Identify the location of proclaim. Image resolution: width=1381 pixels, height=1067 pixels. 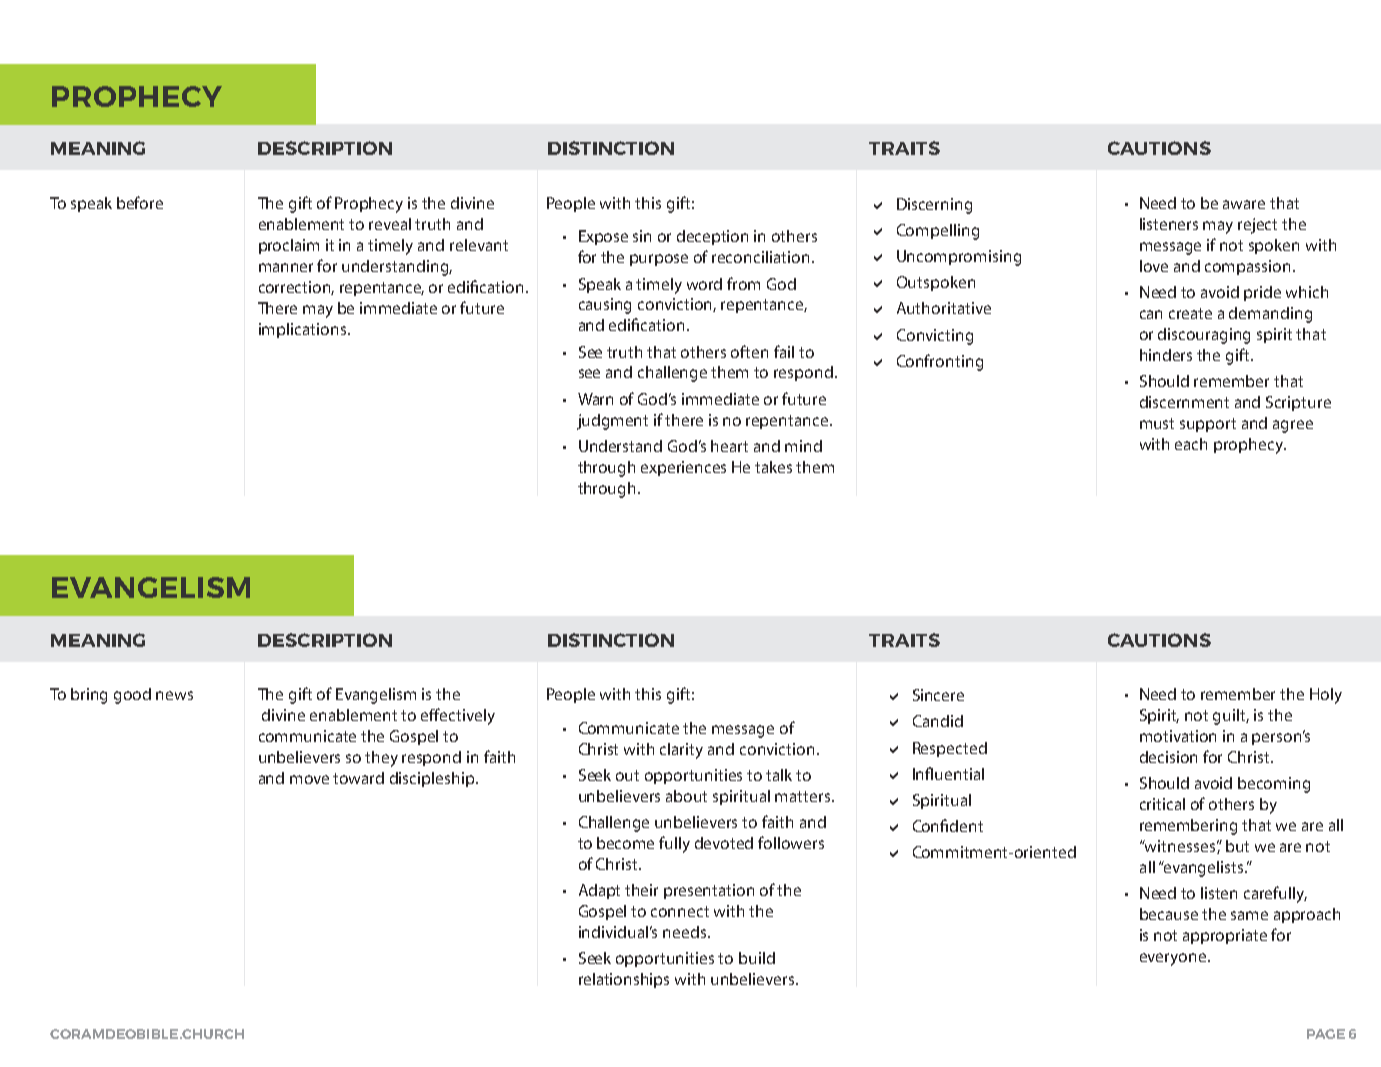
(289, 246).
